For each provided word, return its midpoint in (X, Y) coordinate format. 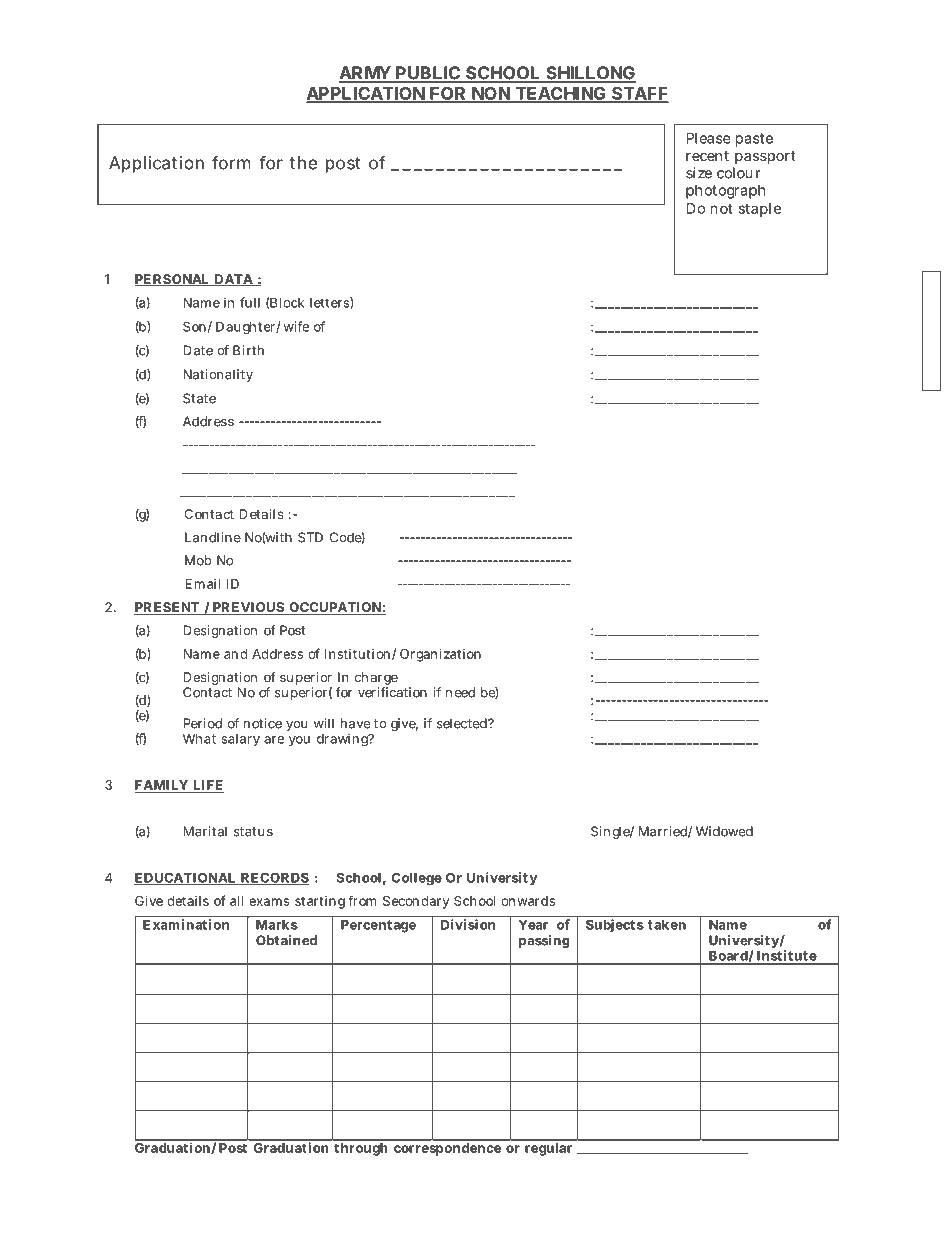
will (324, 723)
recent (707, 156)
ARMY (365, 74)
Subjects (615, 925)
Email (202, 584)
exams (269, 902)
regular (548, 1149)
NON (491, 95)
